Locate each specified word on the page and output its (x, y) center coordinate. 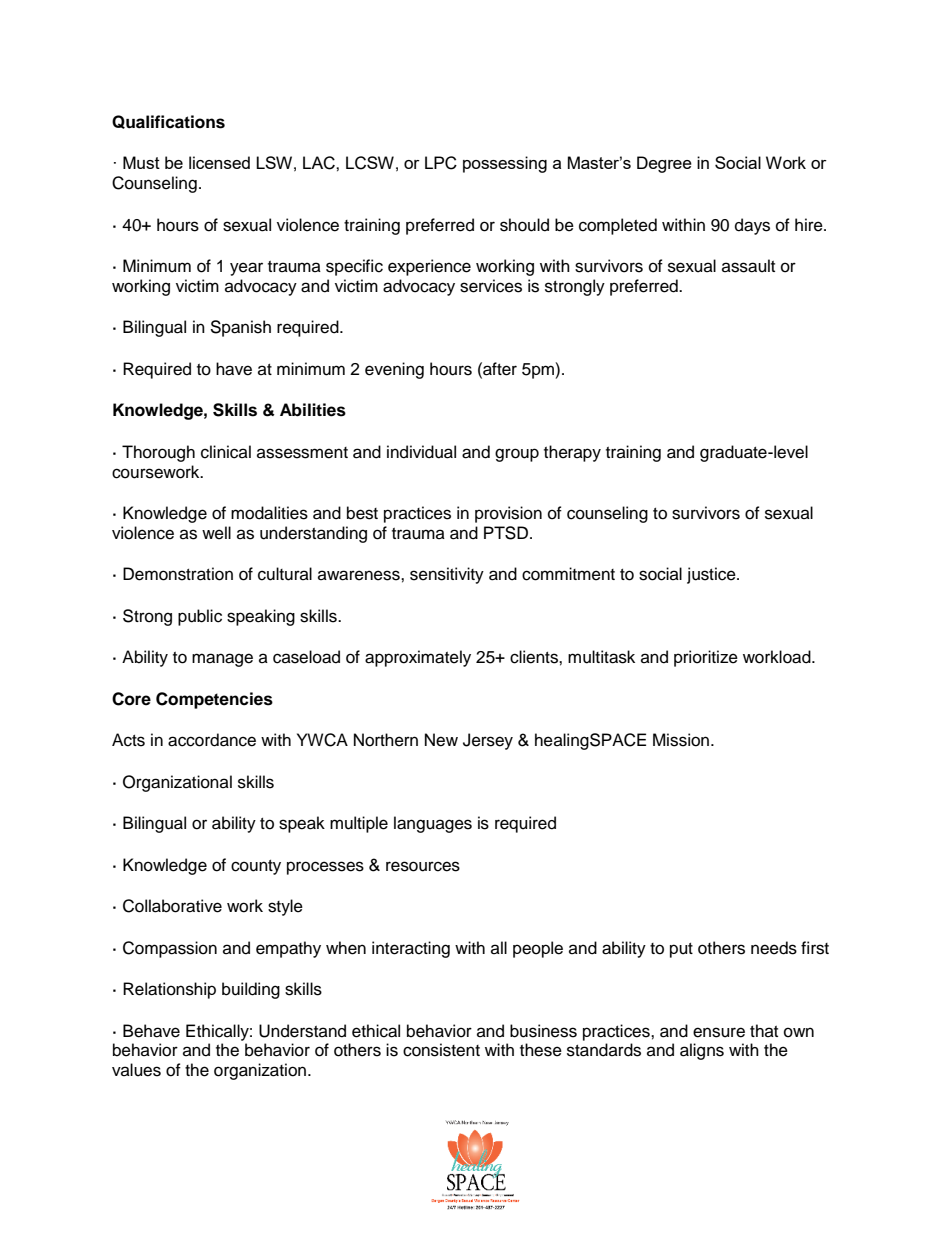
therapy (572, 453)
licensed (219, 162)
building (251, 990)
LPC (441, 163)
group (517, 455)
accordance (212, 740)
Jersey (488, 741)
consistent (441, 1050)
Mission (682, 740)
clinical (226, 452)
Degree (664, 164)
